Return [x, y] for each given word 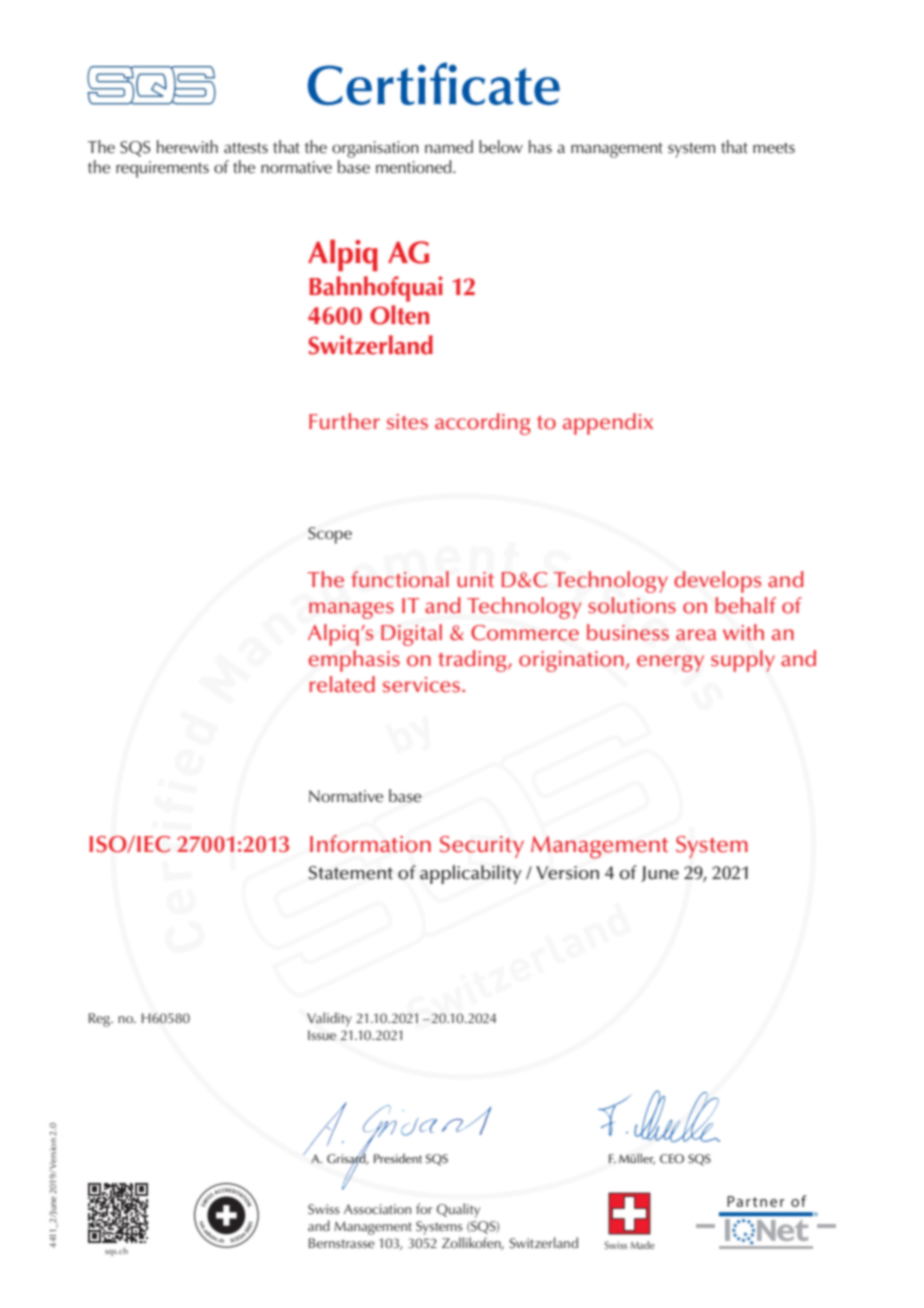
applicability [471, 874]
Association [377, 1209]
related [342, 684]
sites [407, 422]
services [423, 685]
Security [482, 847]
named [449, 147]
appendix [608, 424]
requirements [162, 169]
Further [344, 421]
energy [670, 663]
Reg [100, 1020]
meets [774, 148]
